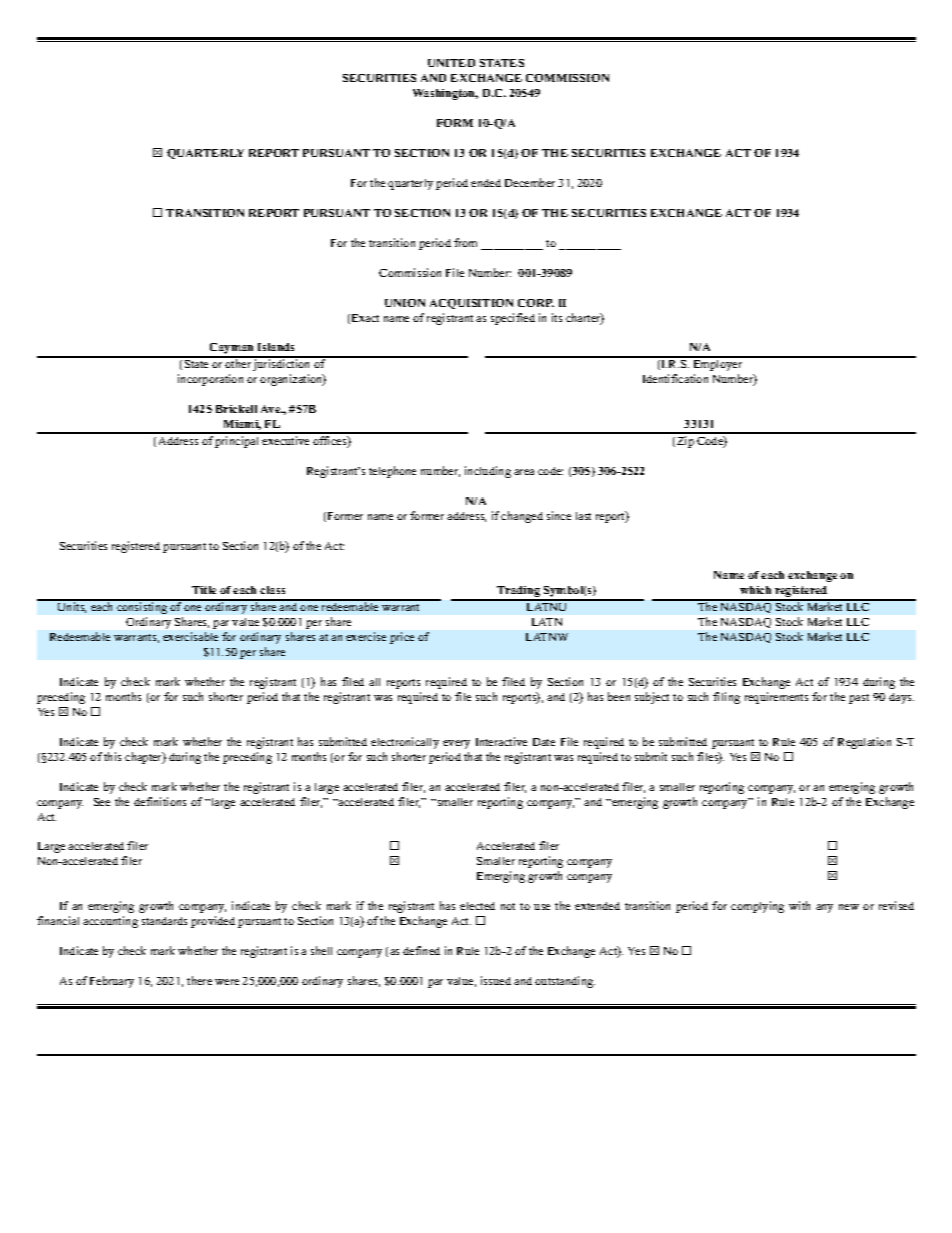  Describe the element at coordinates (530, 182) in the screenshot. I see `December` at that location.
